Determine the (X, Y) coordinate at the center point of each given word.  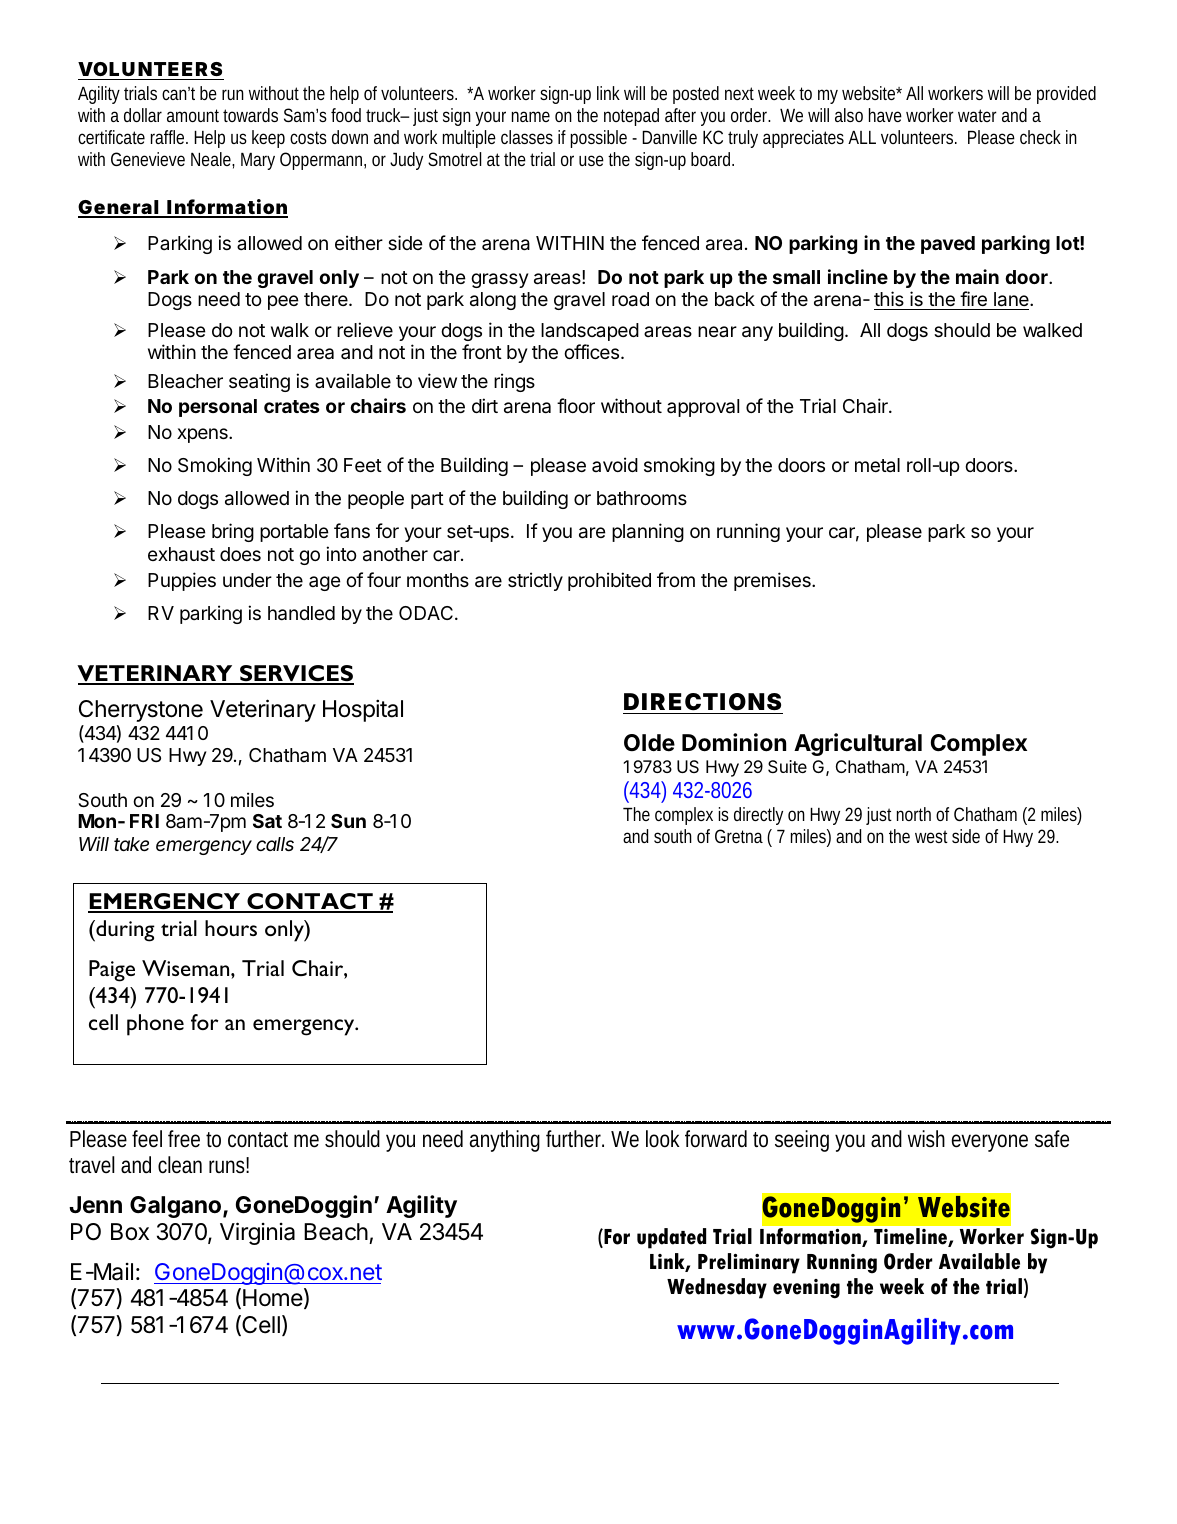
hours (231, 928)
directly (758, 816)
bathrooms (642, 498)
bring (233, 532)
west (931, 836)
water (977, 115)
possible (598, 139)
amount (195, 115)
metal (877, 465)
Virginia (257, 1233)
